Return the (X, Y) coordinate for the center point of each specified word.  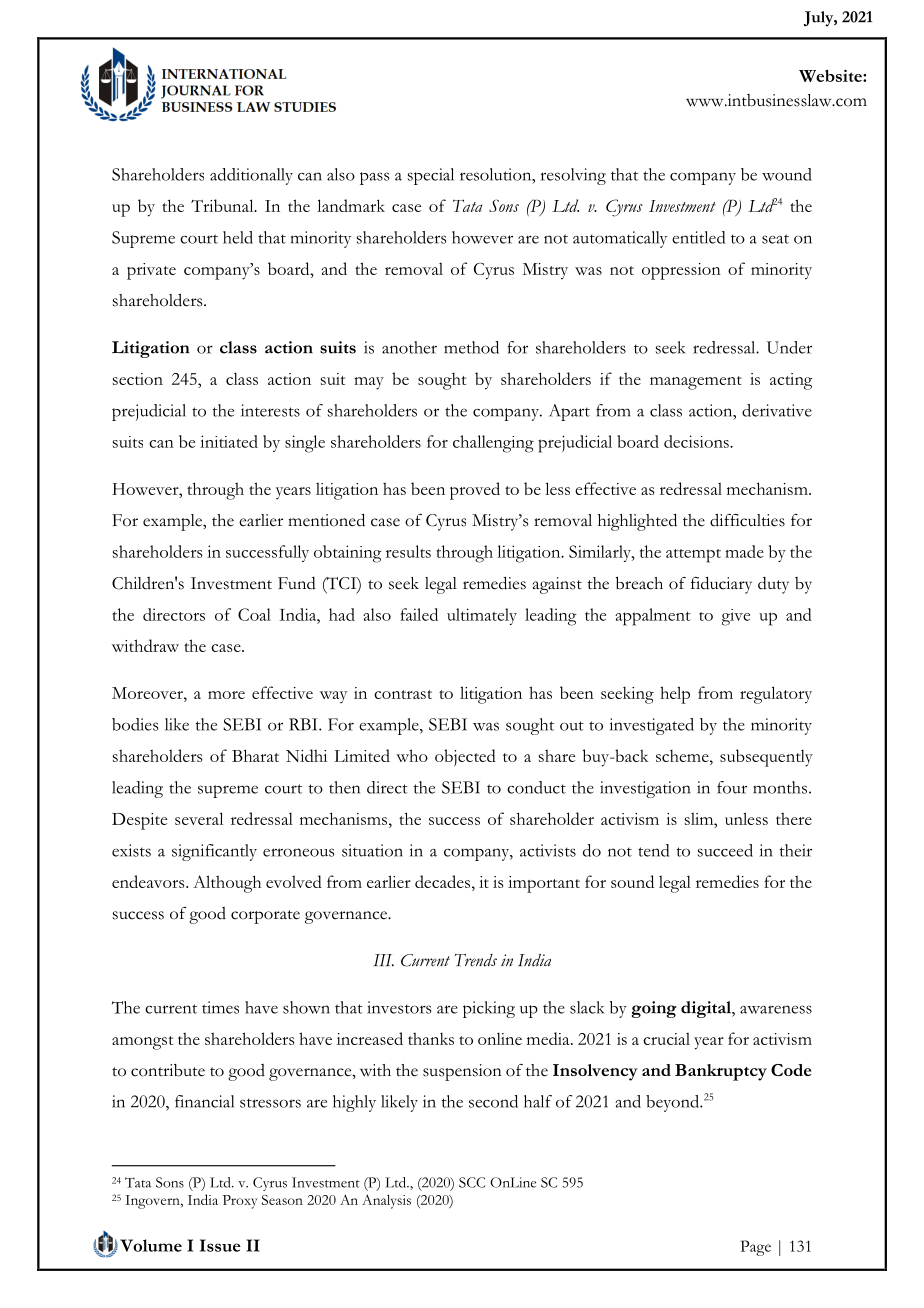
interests (270, 410)
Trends (476, 960)
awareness (776, 1009)
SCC (472, 1182)
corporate (265, 917)
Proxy (240, 1202)
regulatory (776, 695)
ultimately (482, 616)
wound (787, 174)
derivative (777, 410)
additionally (251, 176)
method (471, 347)
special (431, 176)
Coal (254, 614)
